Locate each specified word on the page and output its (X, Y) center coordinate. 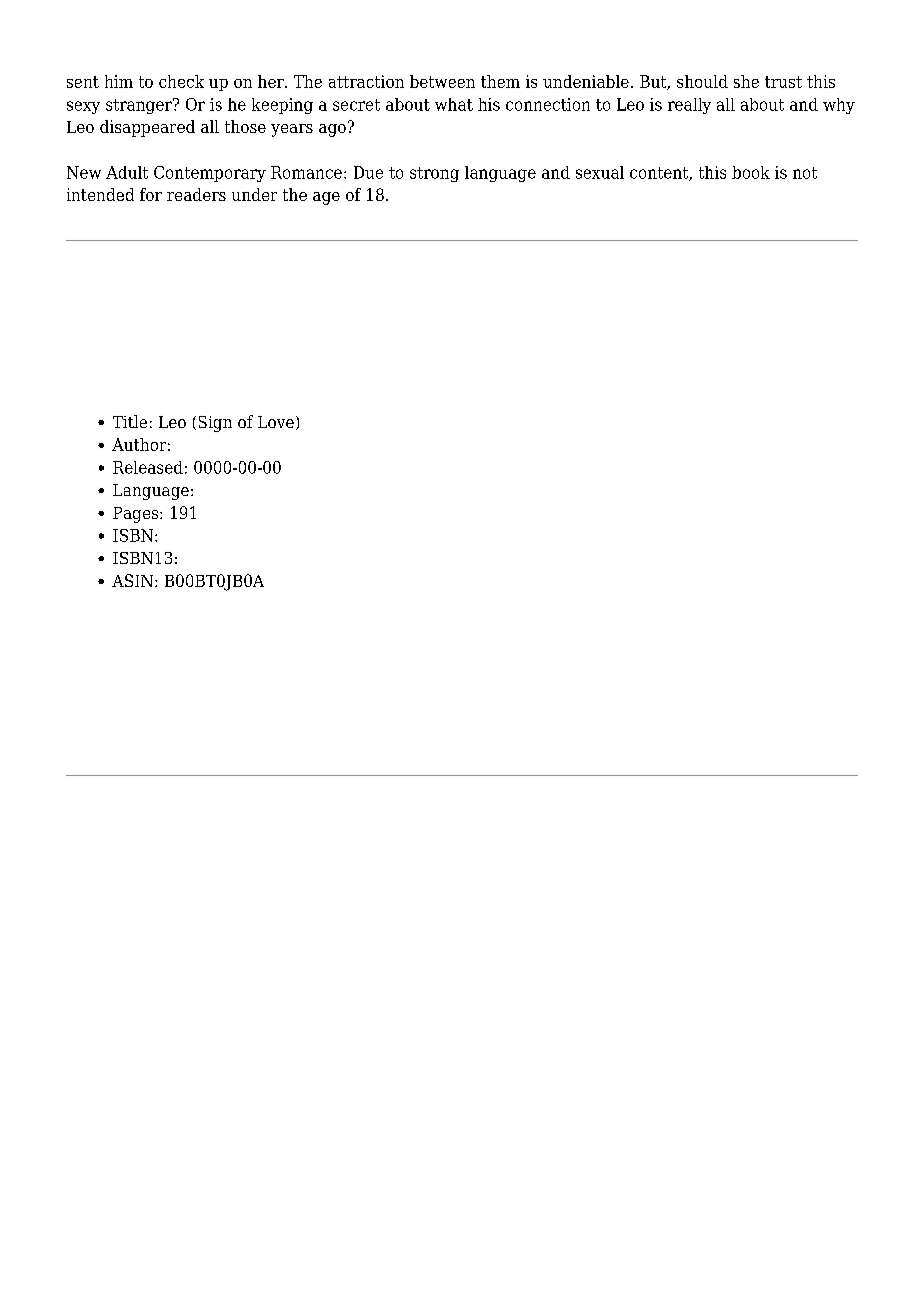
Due (368, 172)
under (254, 194)
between (442, 81)
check (181, 81)
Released (148, 467)
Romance (306, 172)
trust (783, 82)
